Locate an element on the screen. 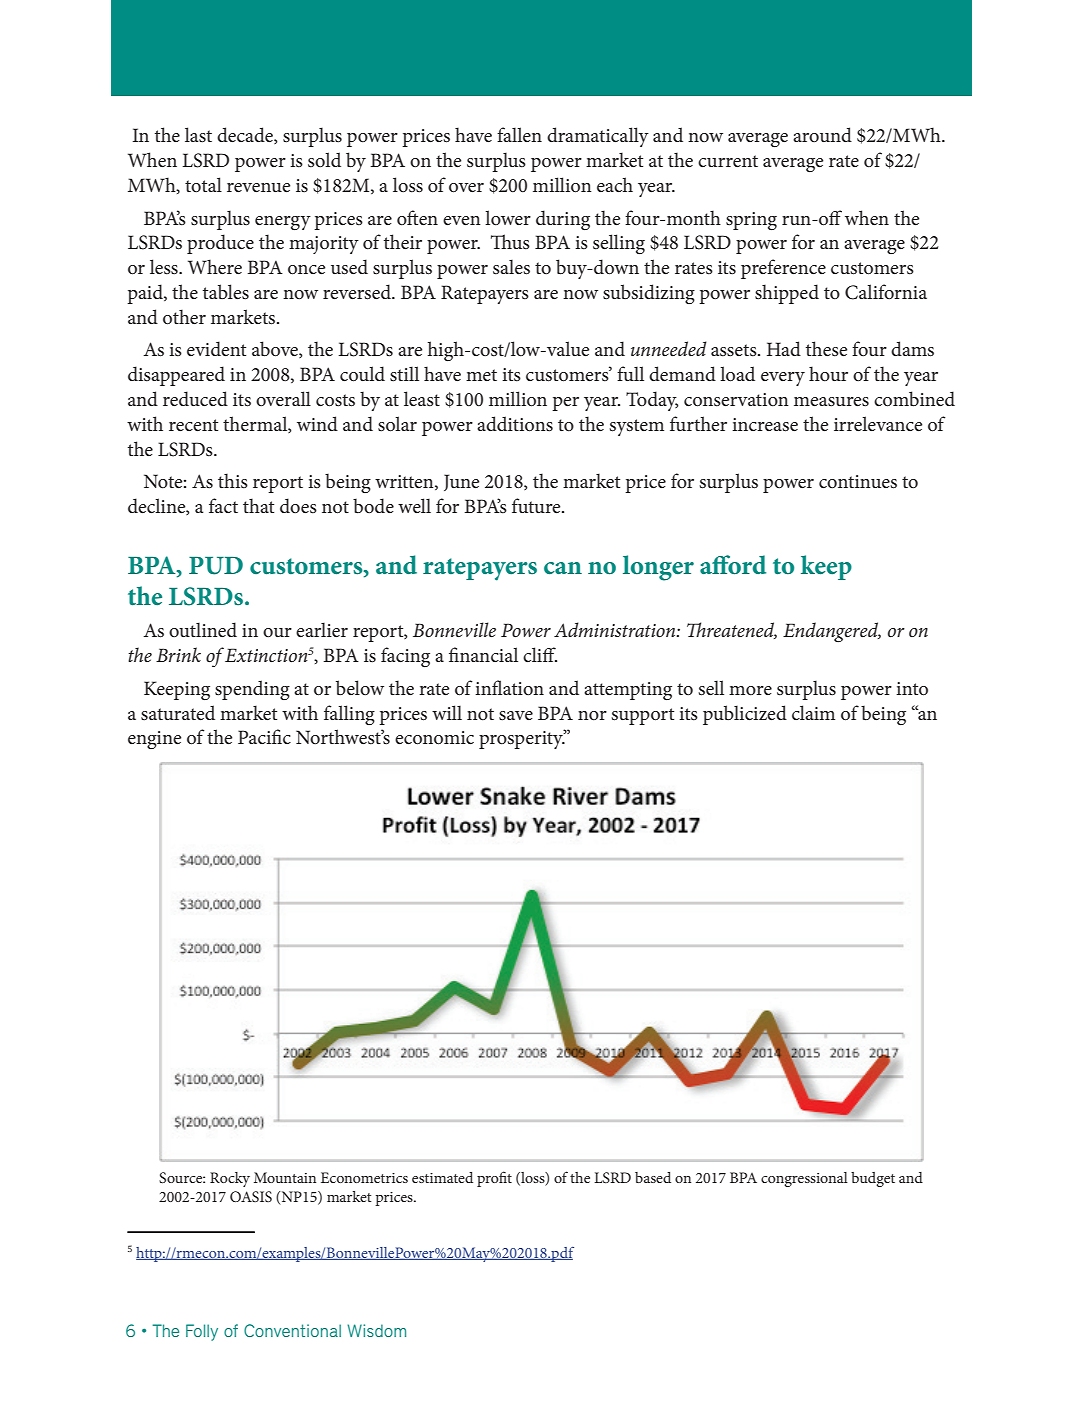  claim is located at coordinates (813, 712).
